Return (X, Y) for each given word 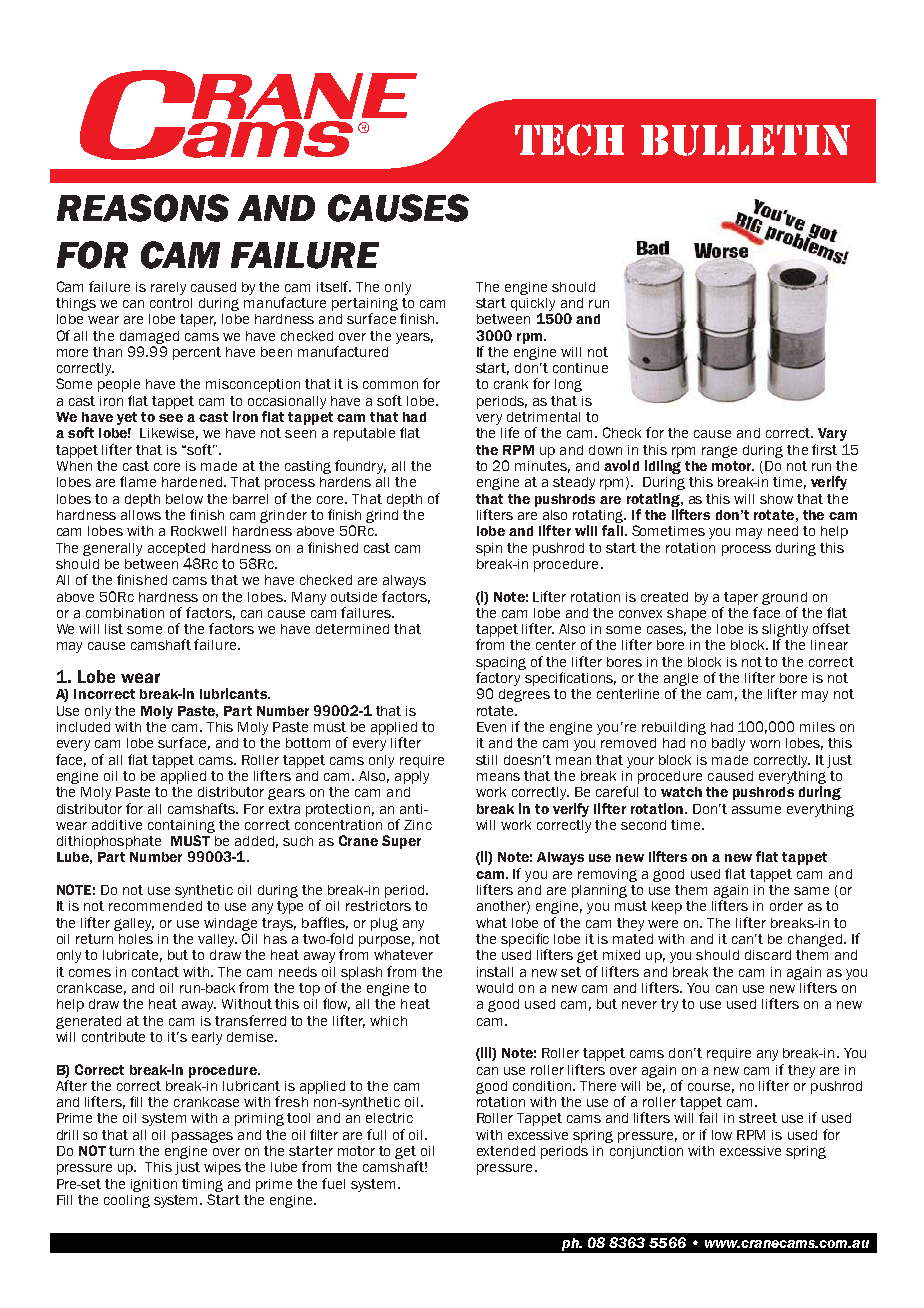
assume (756, 810)
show (776, 499)
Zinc (418, 825)
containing (181, 826)
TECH (569, 140)
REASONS (143, 208)
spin (489, 549)
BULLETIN (745, 140)
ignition (154, 1185)
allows (141, 515)
